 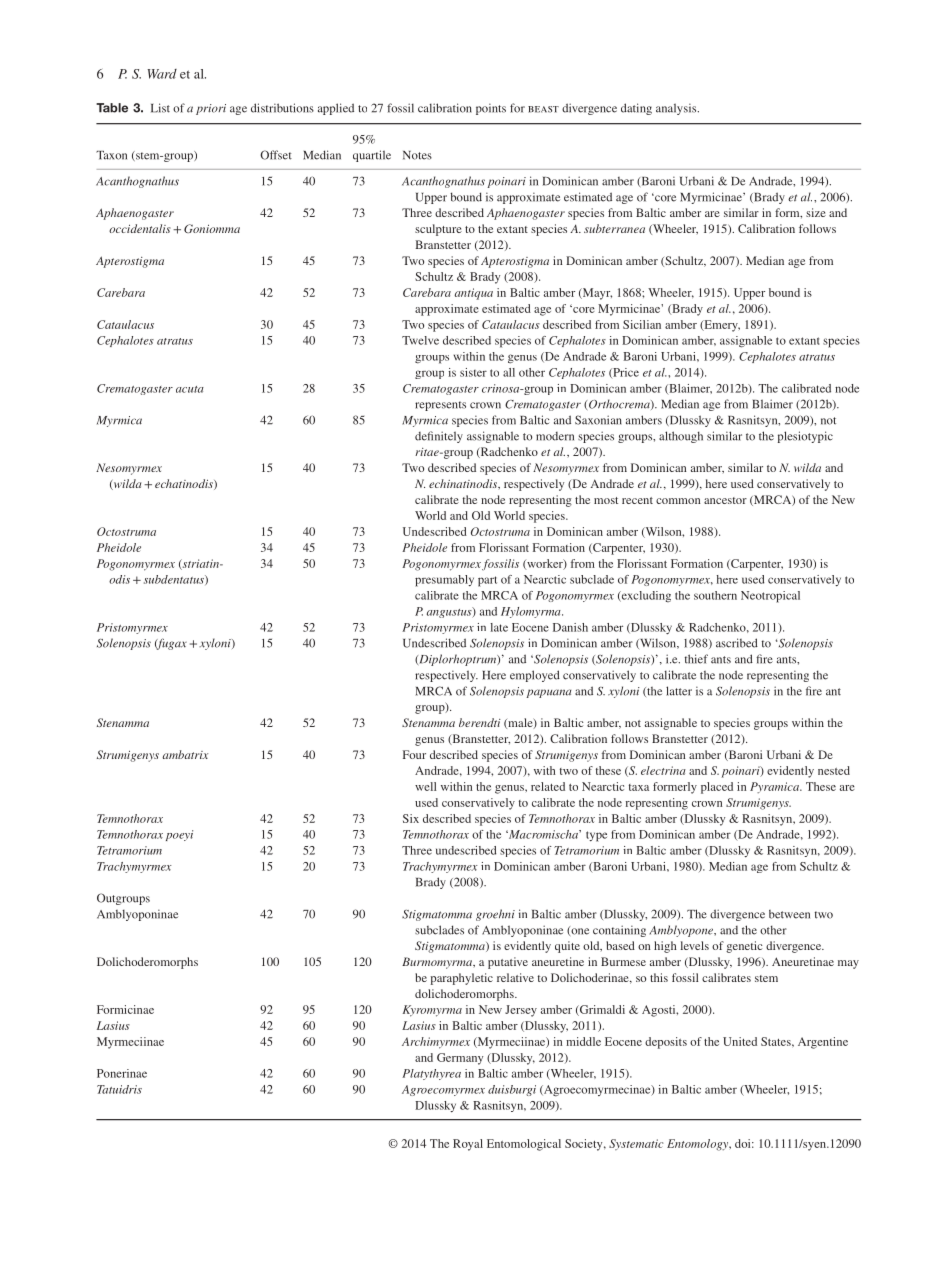 What do you see at coordinates (642, 324) in the screenshot?
I see `Sicilian` at bounding box center [642, 324].
